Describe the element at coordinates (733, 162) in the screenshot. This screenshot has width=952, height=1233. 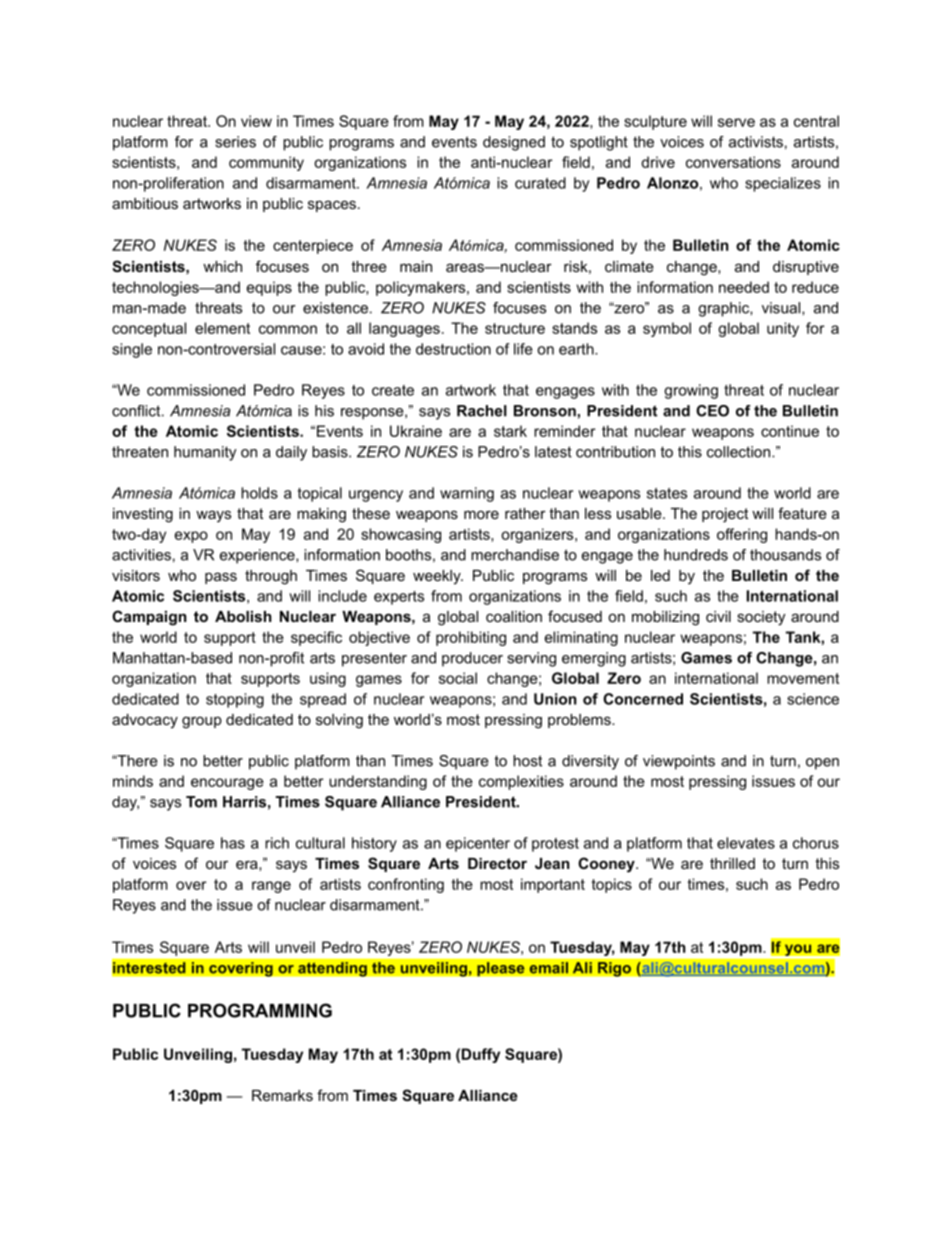
I see `conversations` at that location.
